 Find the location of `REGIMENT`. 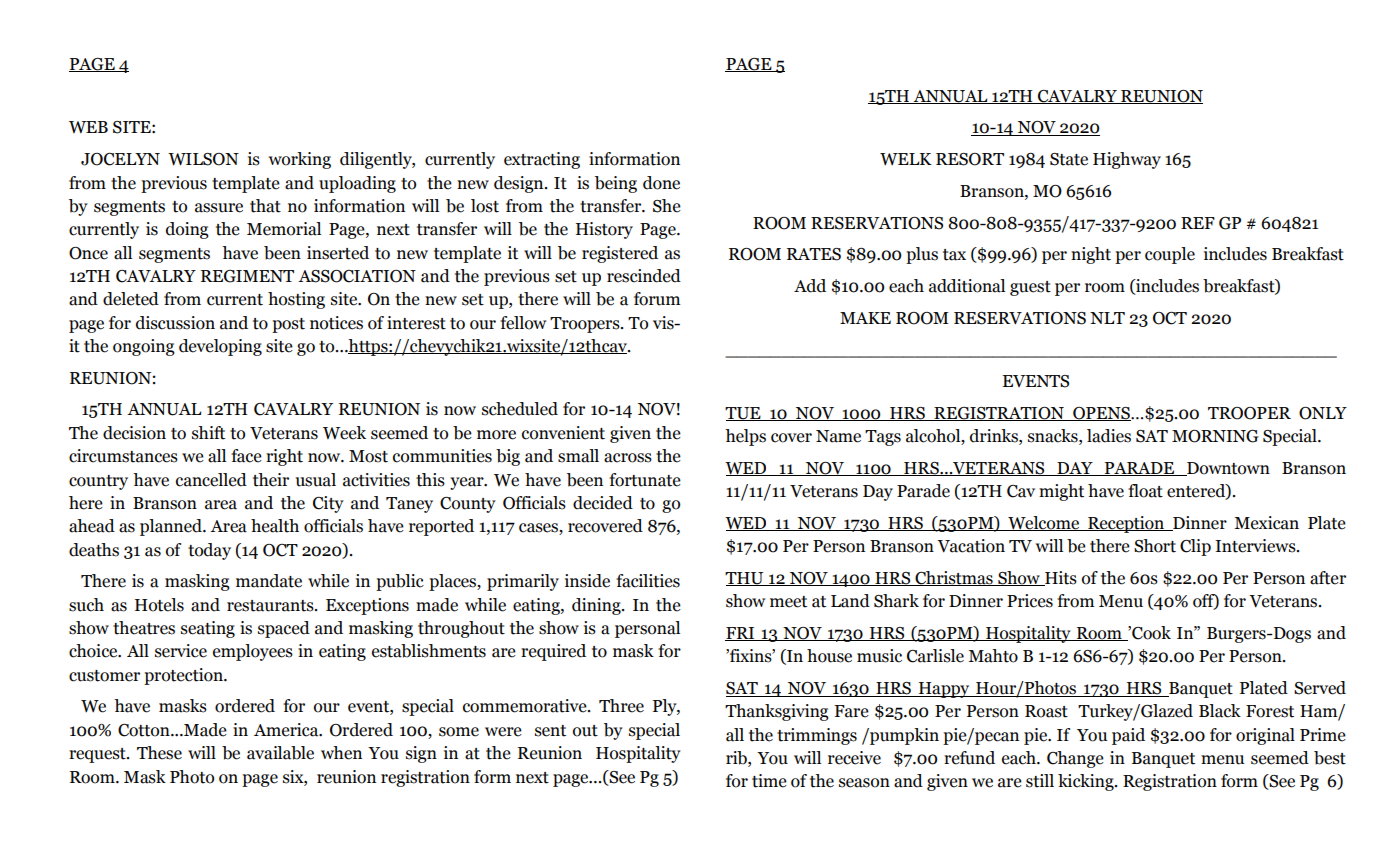

REGIMENT is located at coordinates (247, 276).
